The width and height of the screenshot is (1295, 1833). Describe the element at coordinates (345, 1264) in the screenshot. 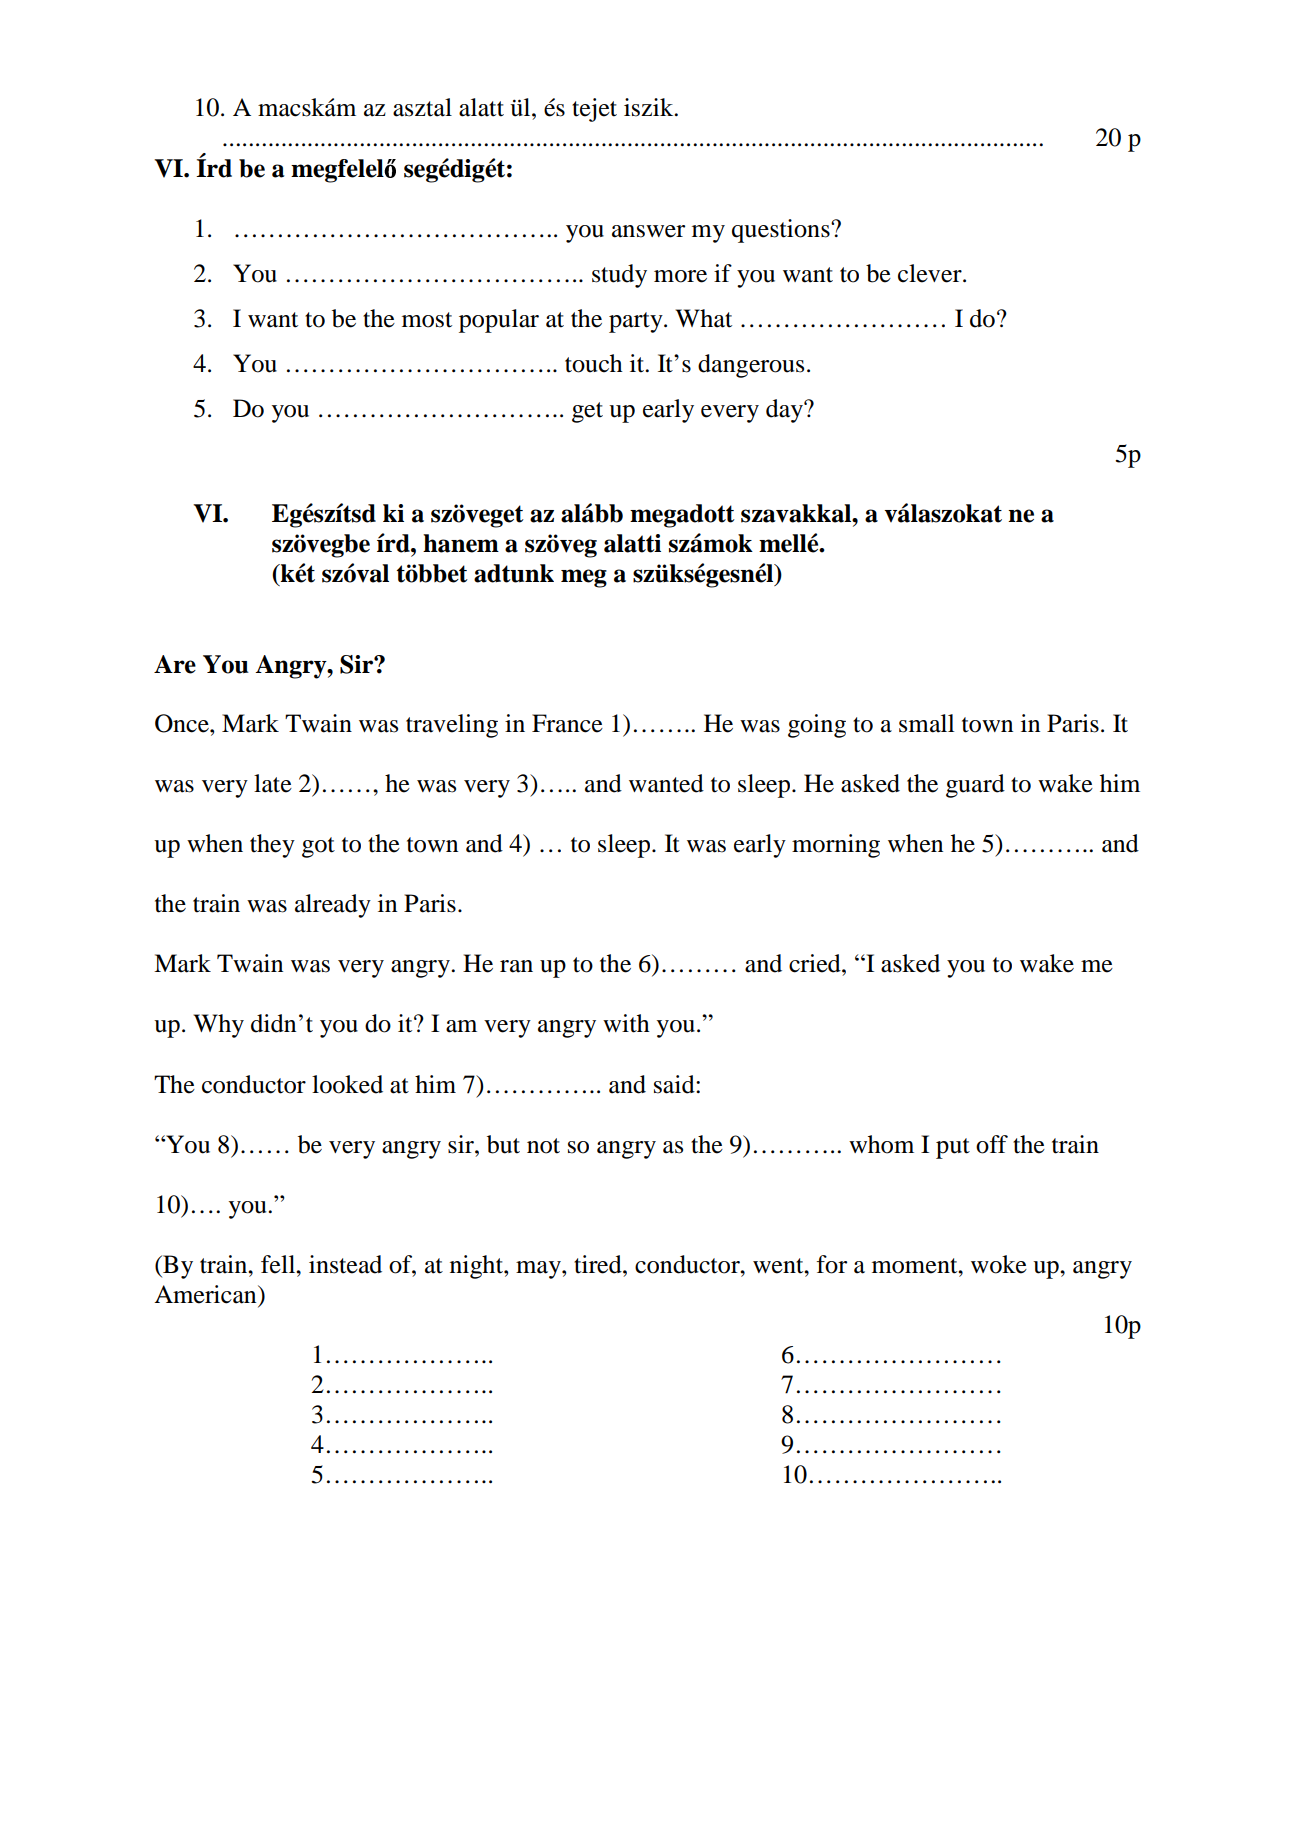

I see `instead` at that location.
